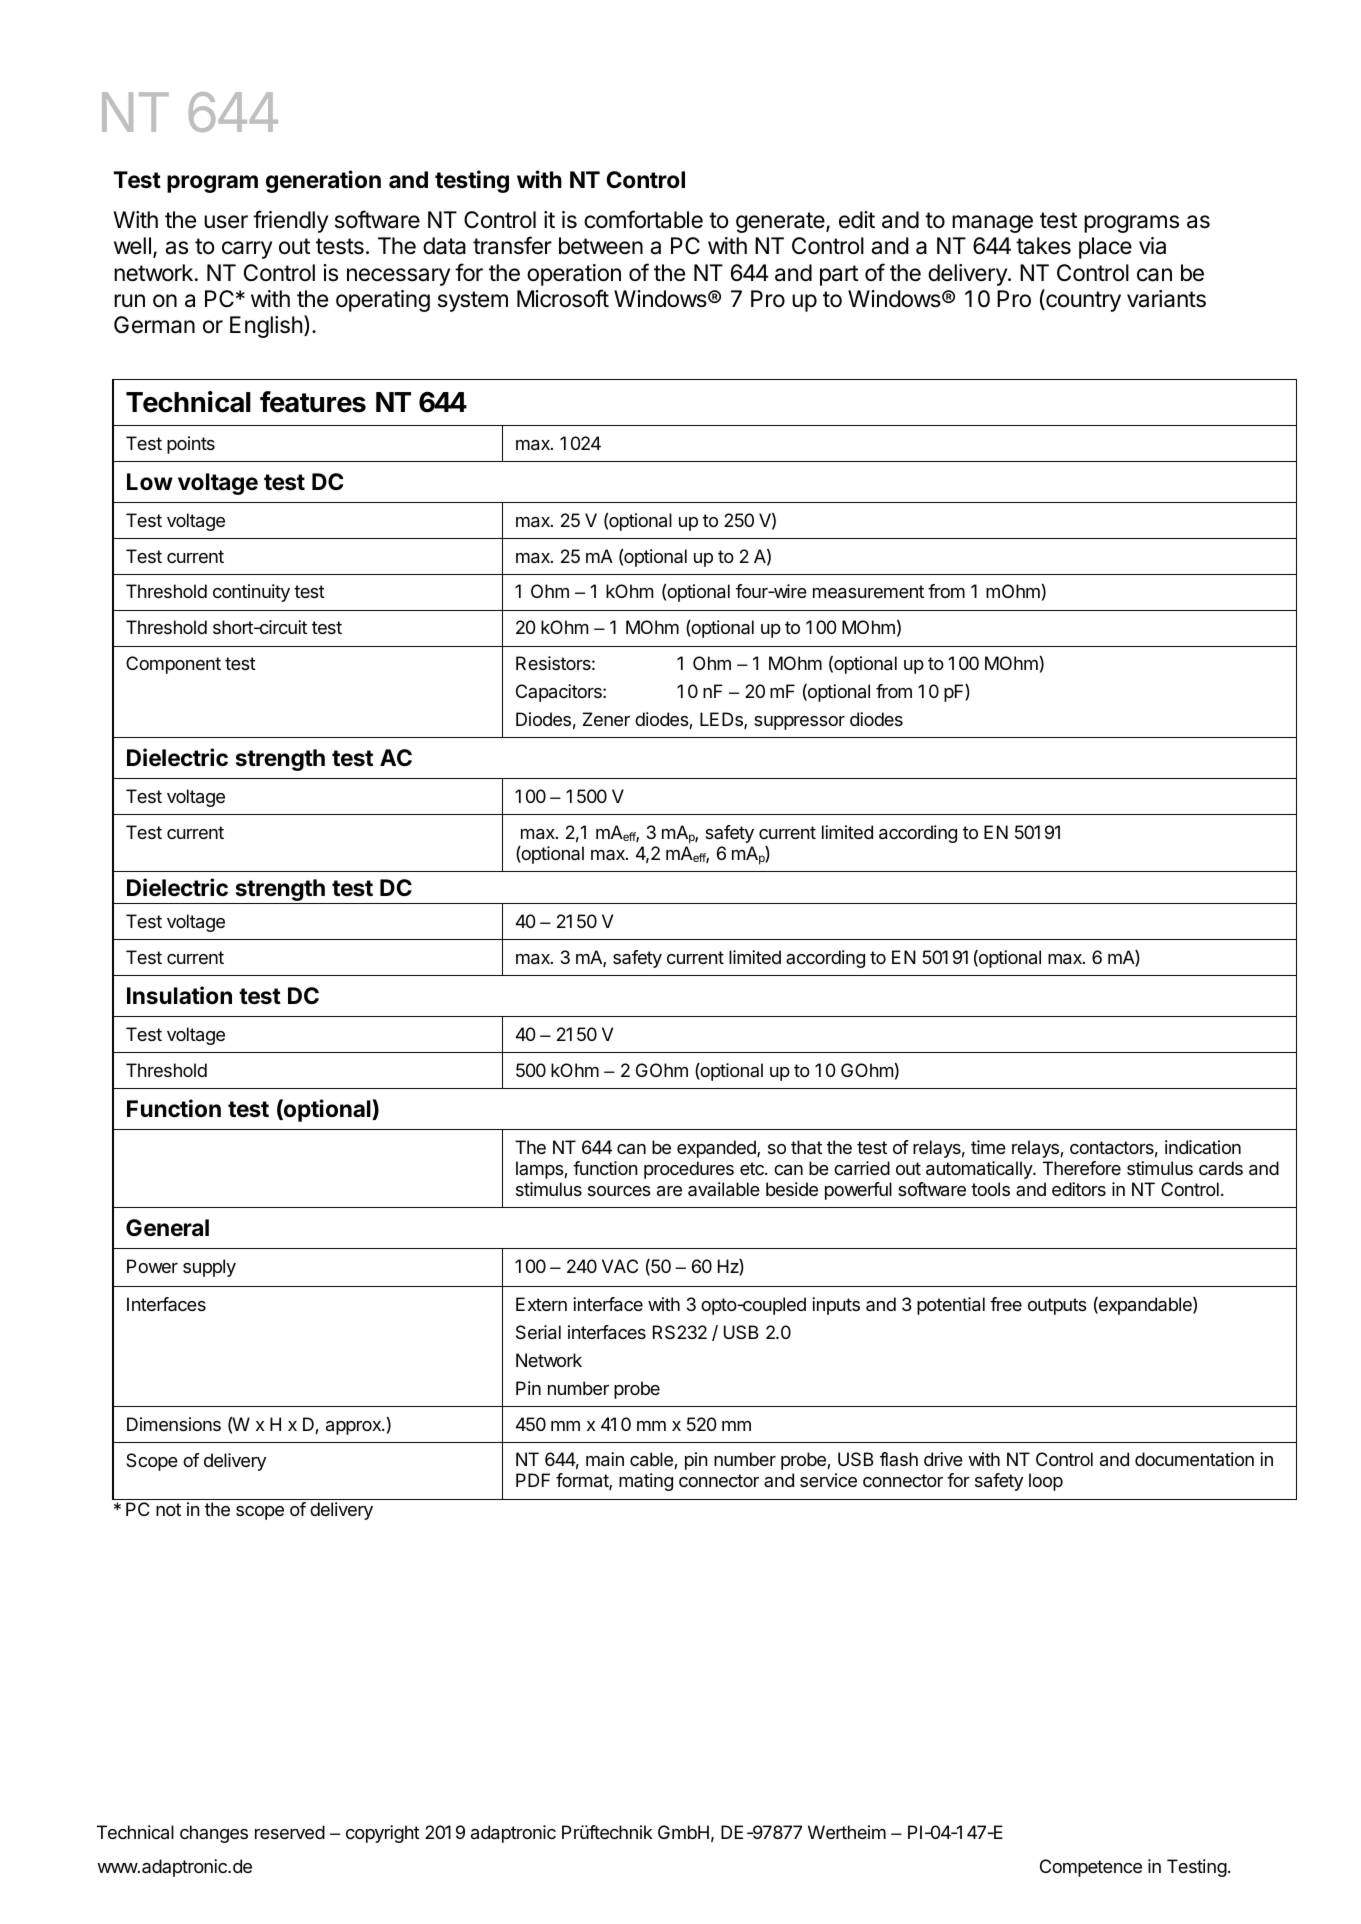 Image resolution: width=1361 pixels, height=1924 pixels. Describe the element at coordinates (847, 1832) in the page. I see `Wertheim` at that location.
